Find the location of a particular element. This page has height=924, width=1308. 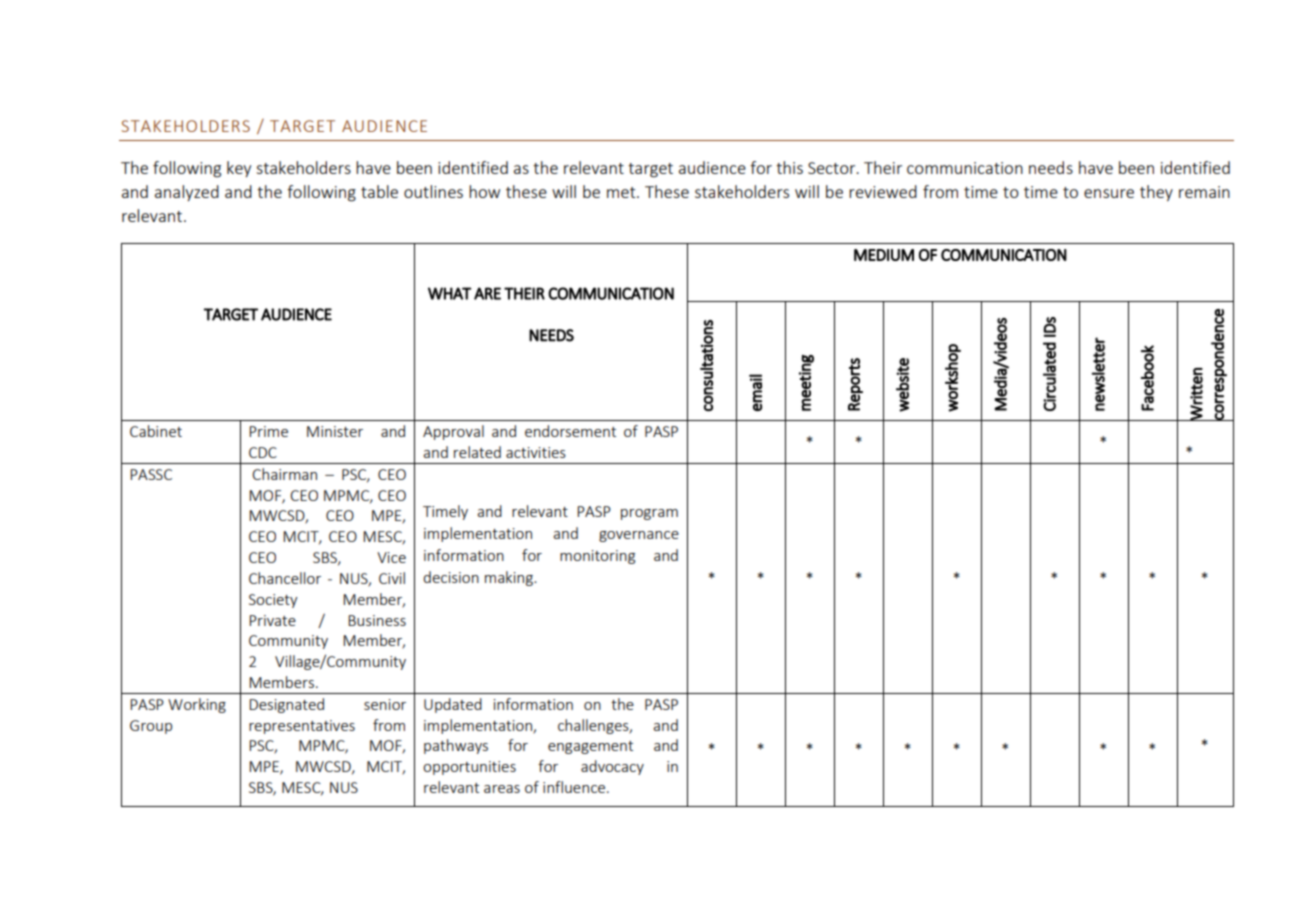

key is located at coordinates (239, 169).
